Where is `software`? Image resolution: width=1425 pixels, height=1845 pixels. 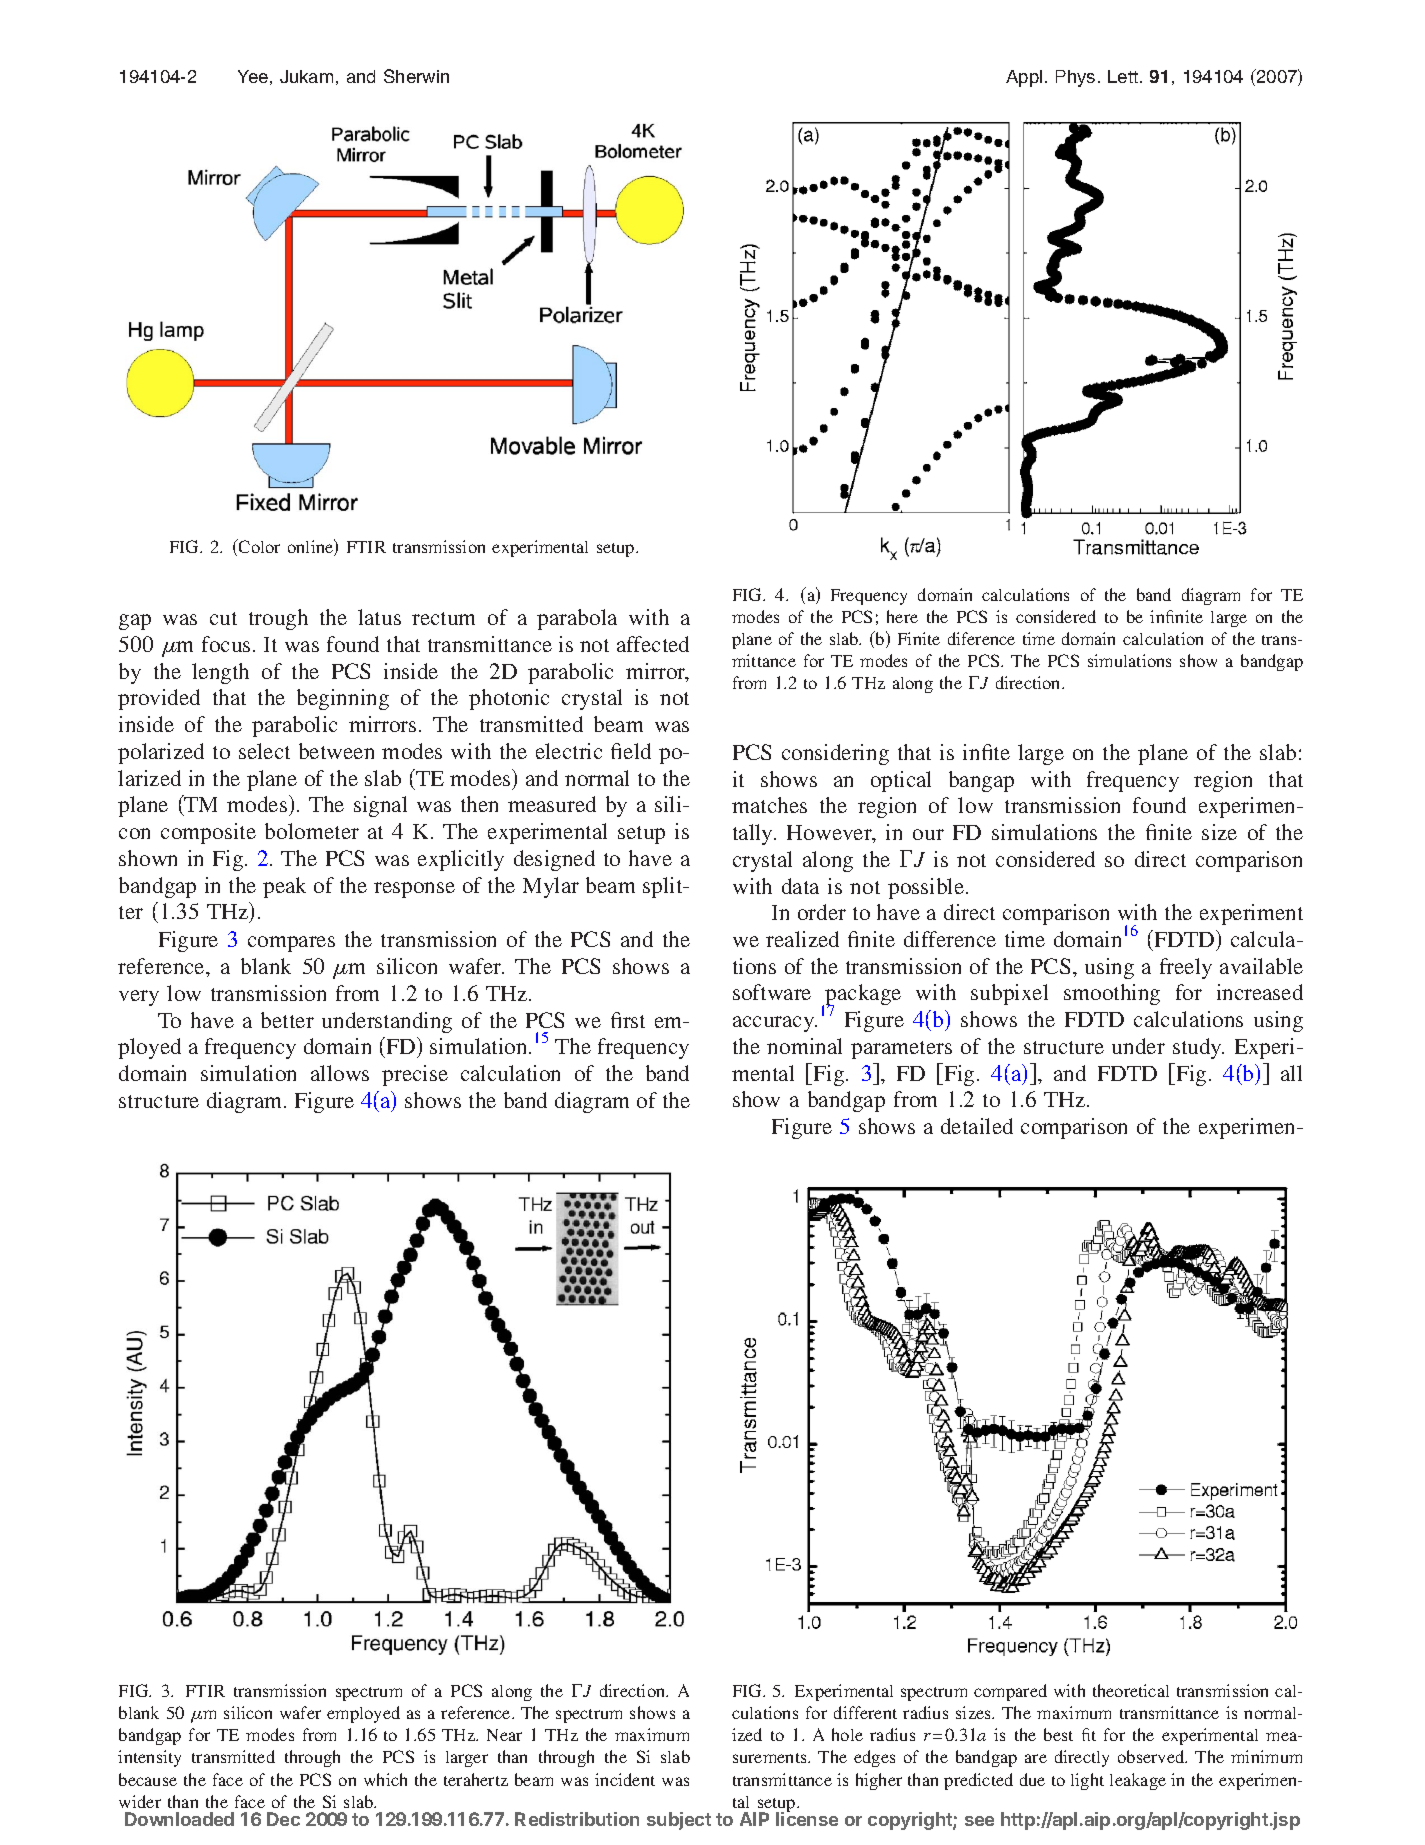 software is located at coordinates (772, 992).
